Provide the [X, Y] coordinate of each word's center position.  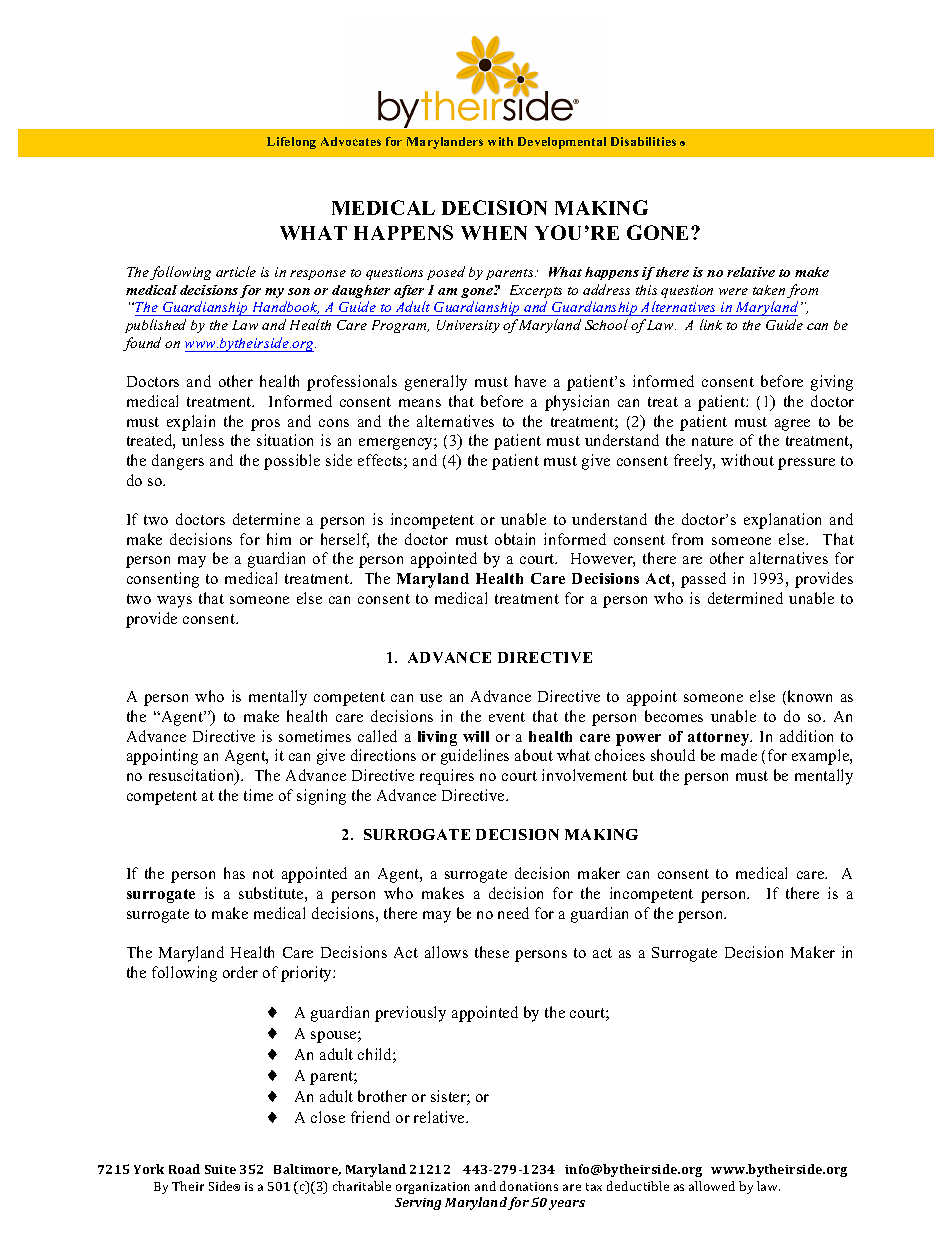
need [513, 913]
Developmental [562, 143]
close [328, 1117]
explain [191, 423]
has [234, 873]
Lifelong [291, 143]
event [507, 717]
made [739, 755]
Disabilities [643, 141]
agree [792, 425]
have [530, 381]
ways [174, 602]
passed [703, 580]
